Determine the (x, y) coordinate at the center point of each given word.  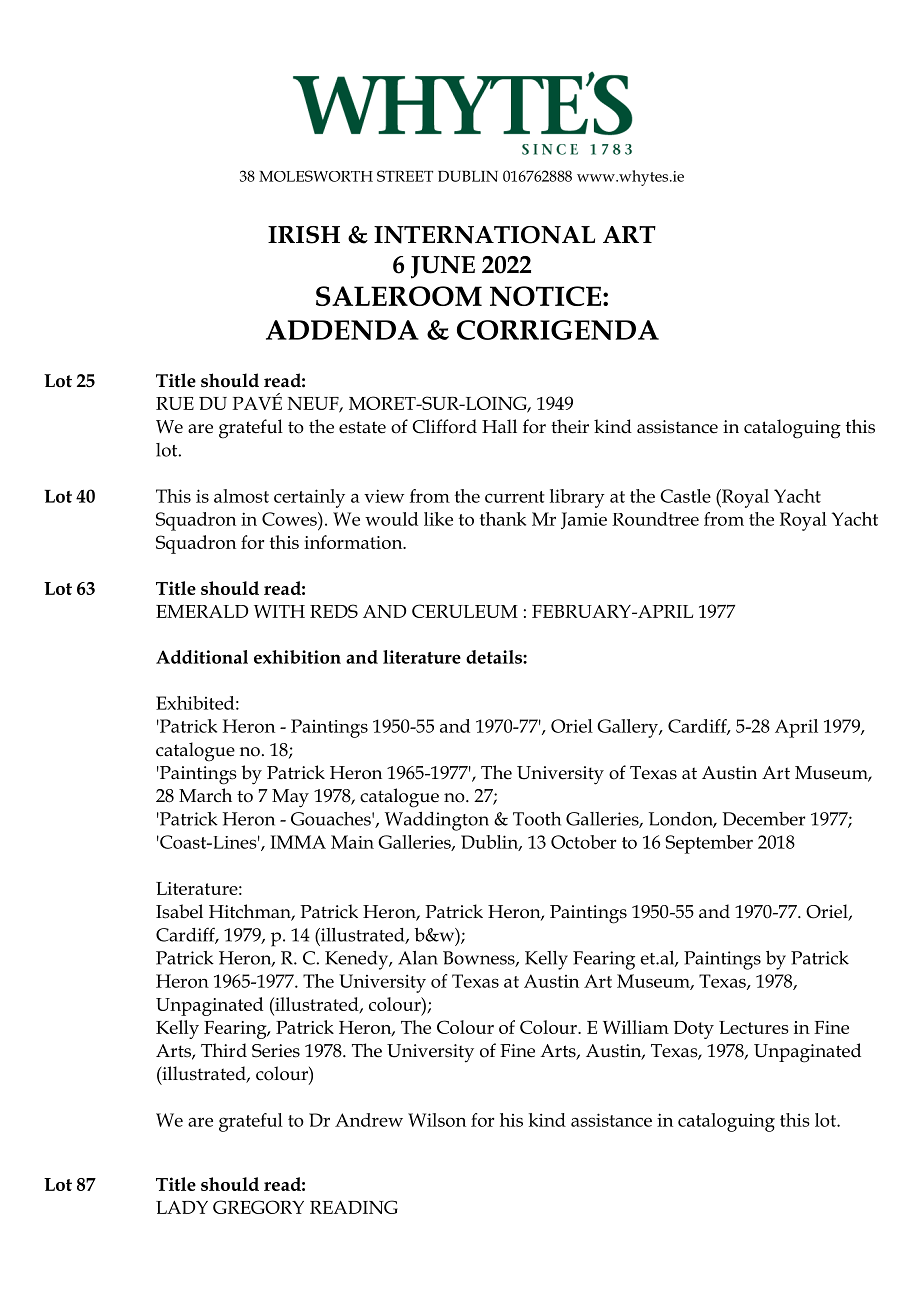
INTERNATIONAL (484, 235)
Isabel (179, 911)
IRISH (304, 235)
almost (241, 496)
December (763, 819)
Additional (202, 657)
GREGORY (258, 1207)
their (570, 426)
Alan (418, 958)
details (495, 657)
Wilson (437, 1120)
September (709, 844)
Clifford (444, 426)
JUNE (443, 267)
